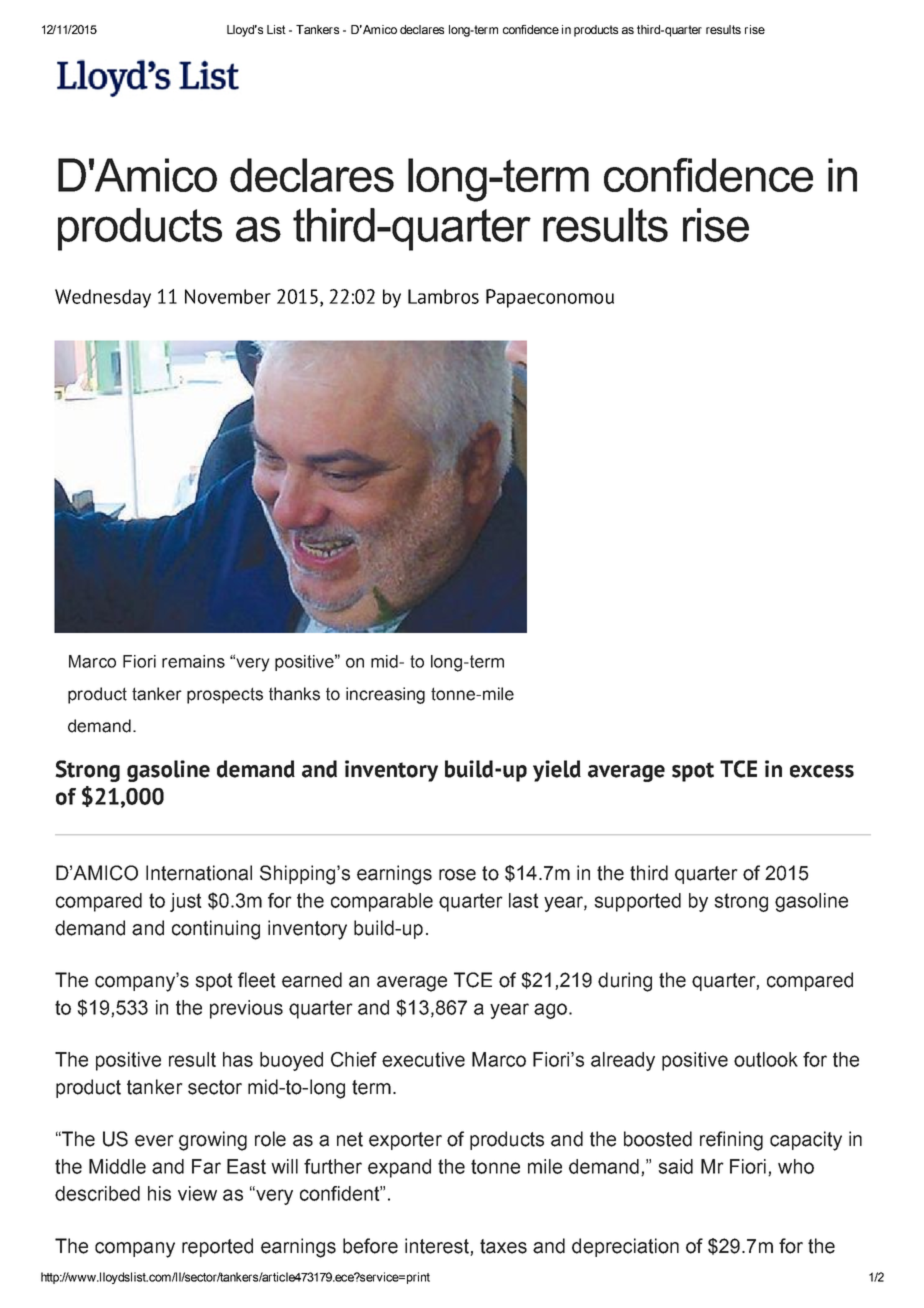 The height and width of the screenshot is (1308, 924). Describe the element at coordinates (457, 875) in the screenshot. I see `rose` at that location.
